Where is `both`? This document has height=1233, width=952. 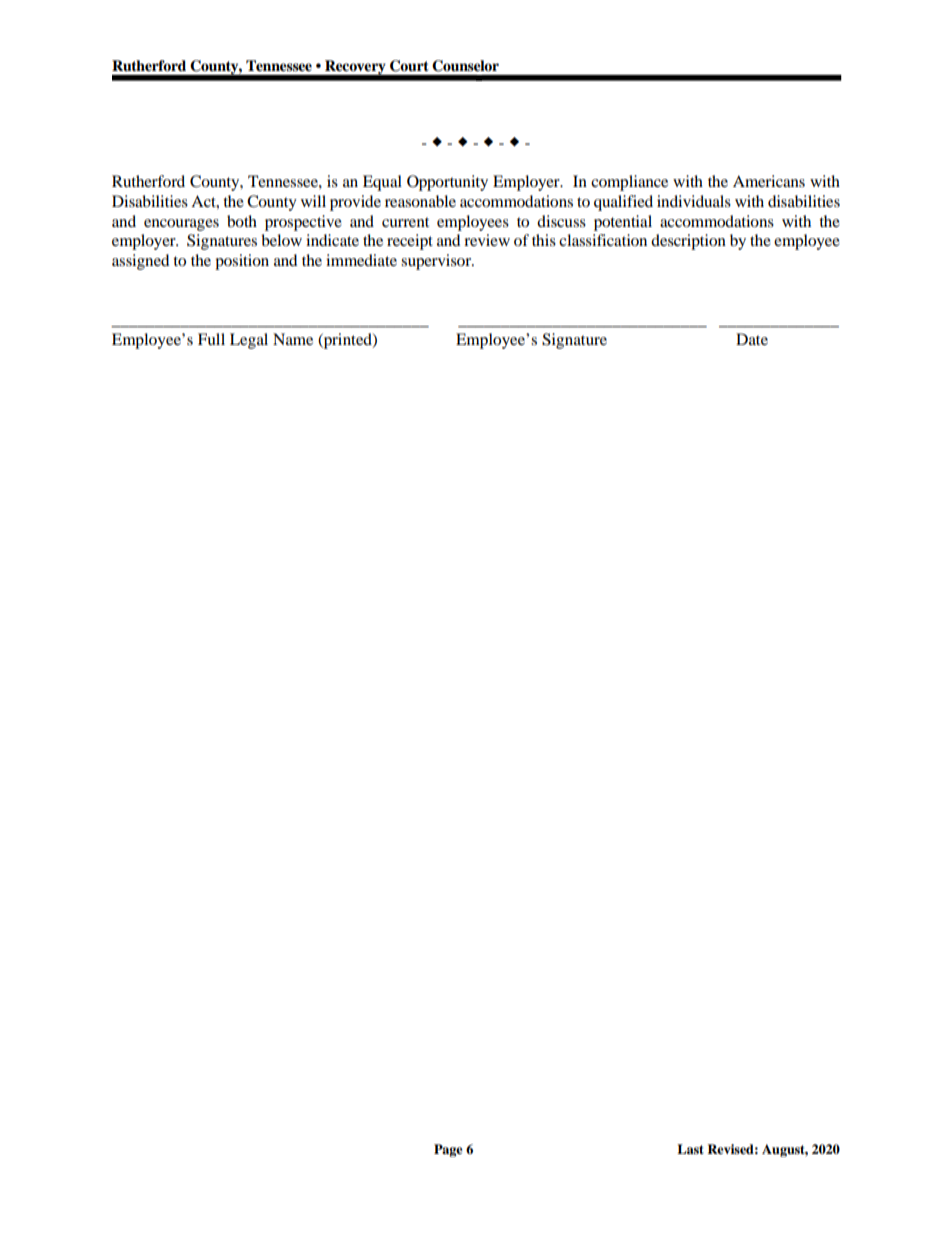
both is located at coordinates (242, 221).
